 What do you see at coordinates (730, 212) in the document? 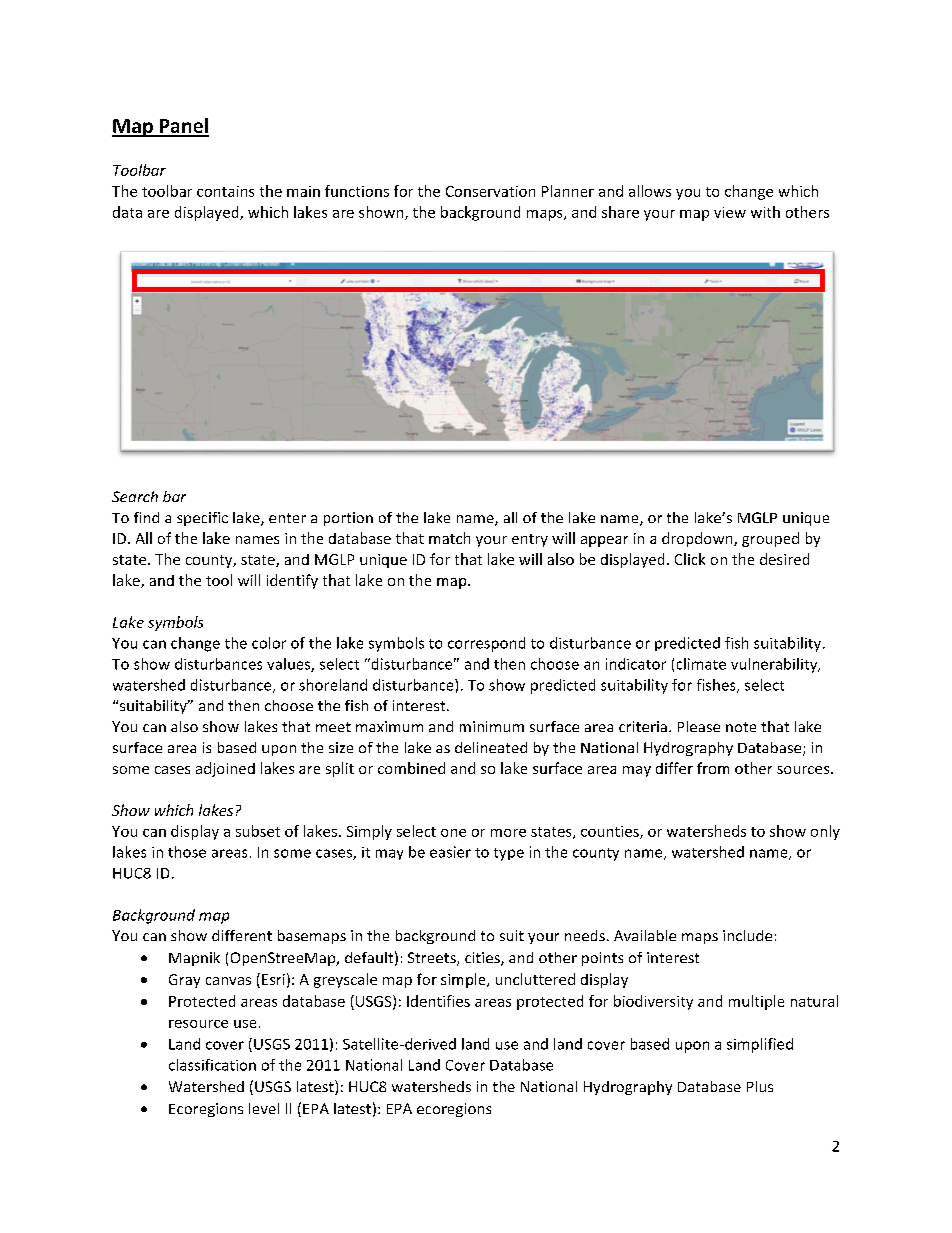
I see `view` at bounding box center [730, 212].
